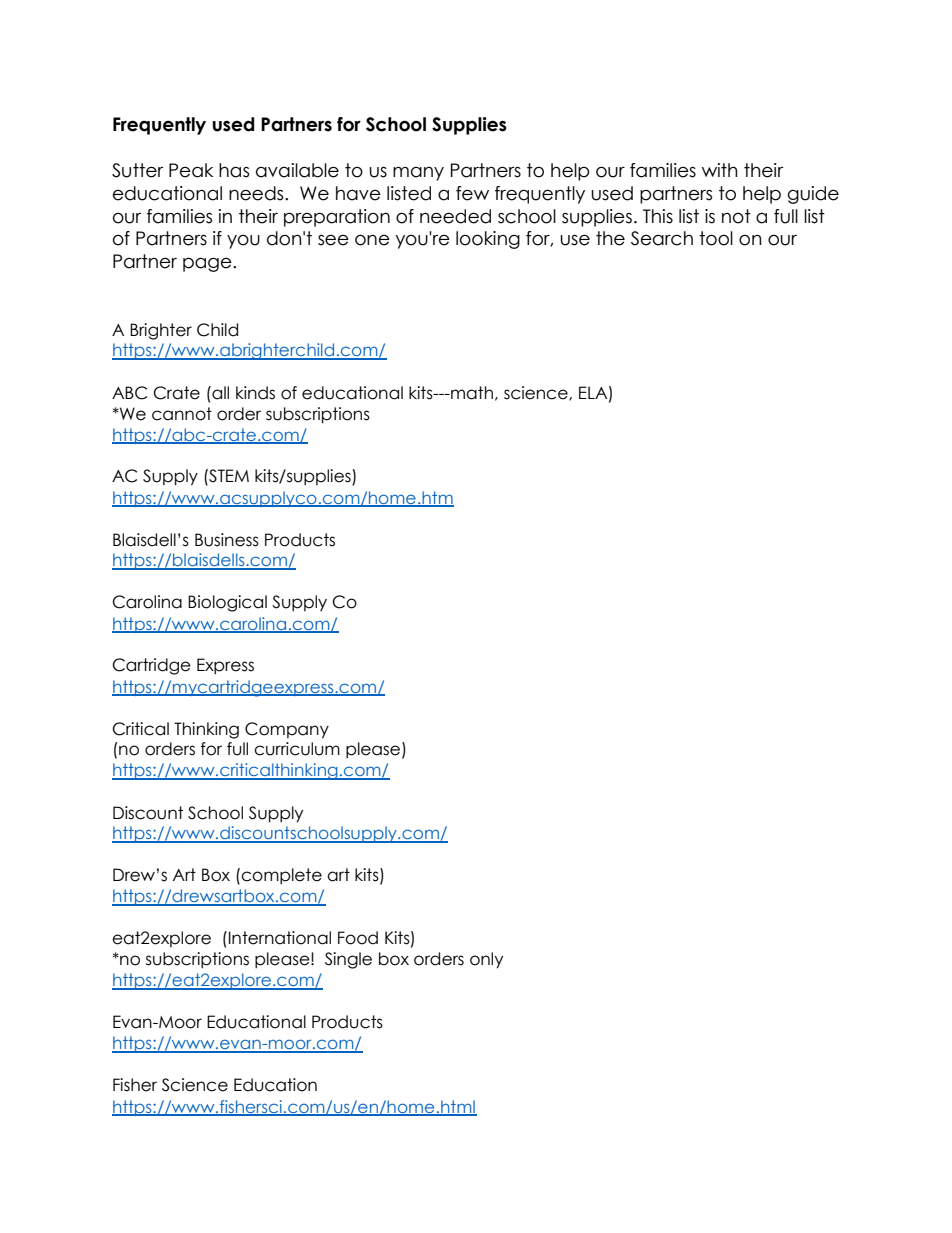  What do you see at coordinates (227, 603) in the screenshot?
I see `Biological` at bounding box center [227, 603].
